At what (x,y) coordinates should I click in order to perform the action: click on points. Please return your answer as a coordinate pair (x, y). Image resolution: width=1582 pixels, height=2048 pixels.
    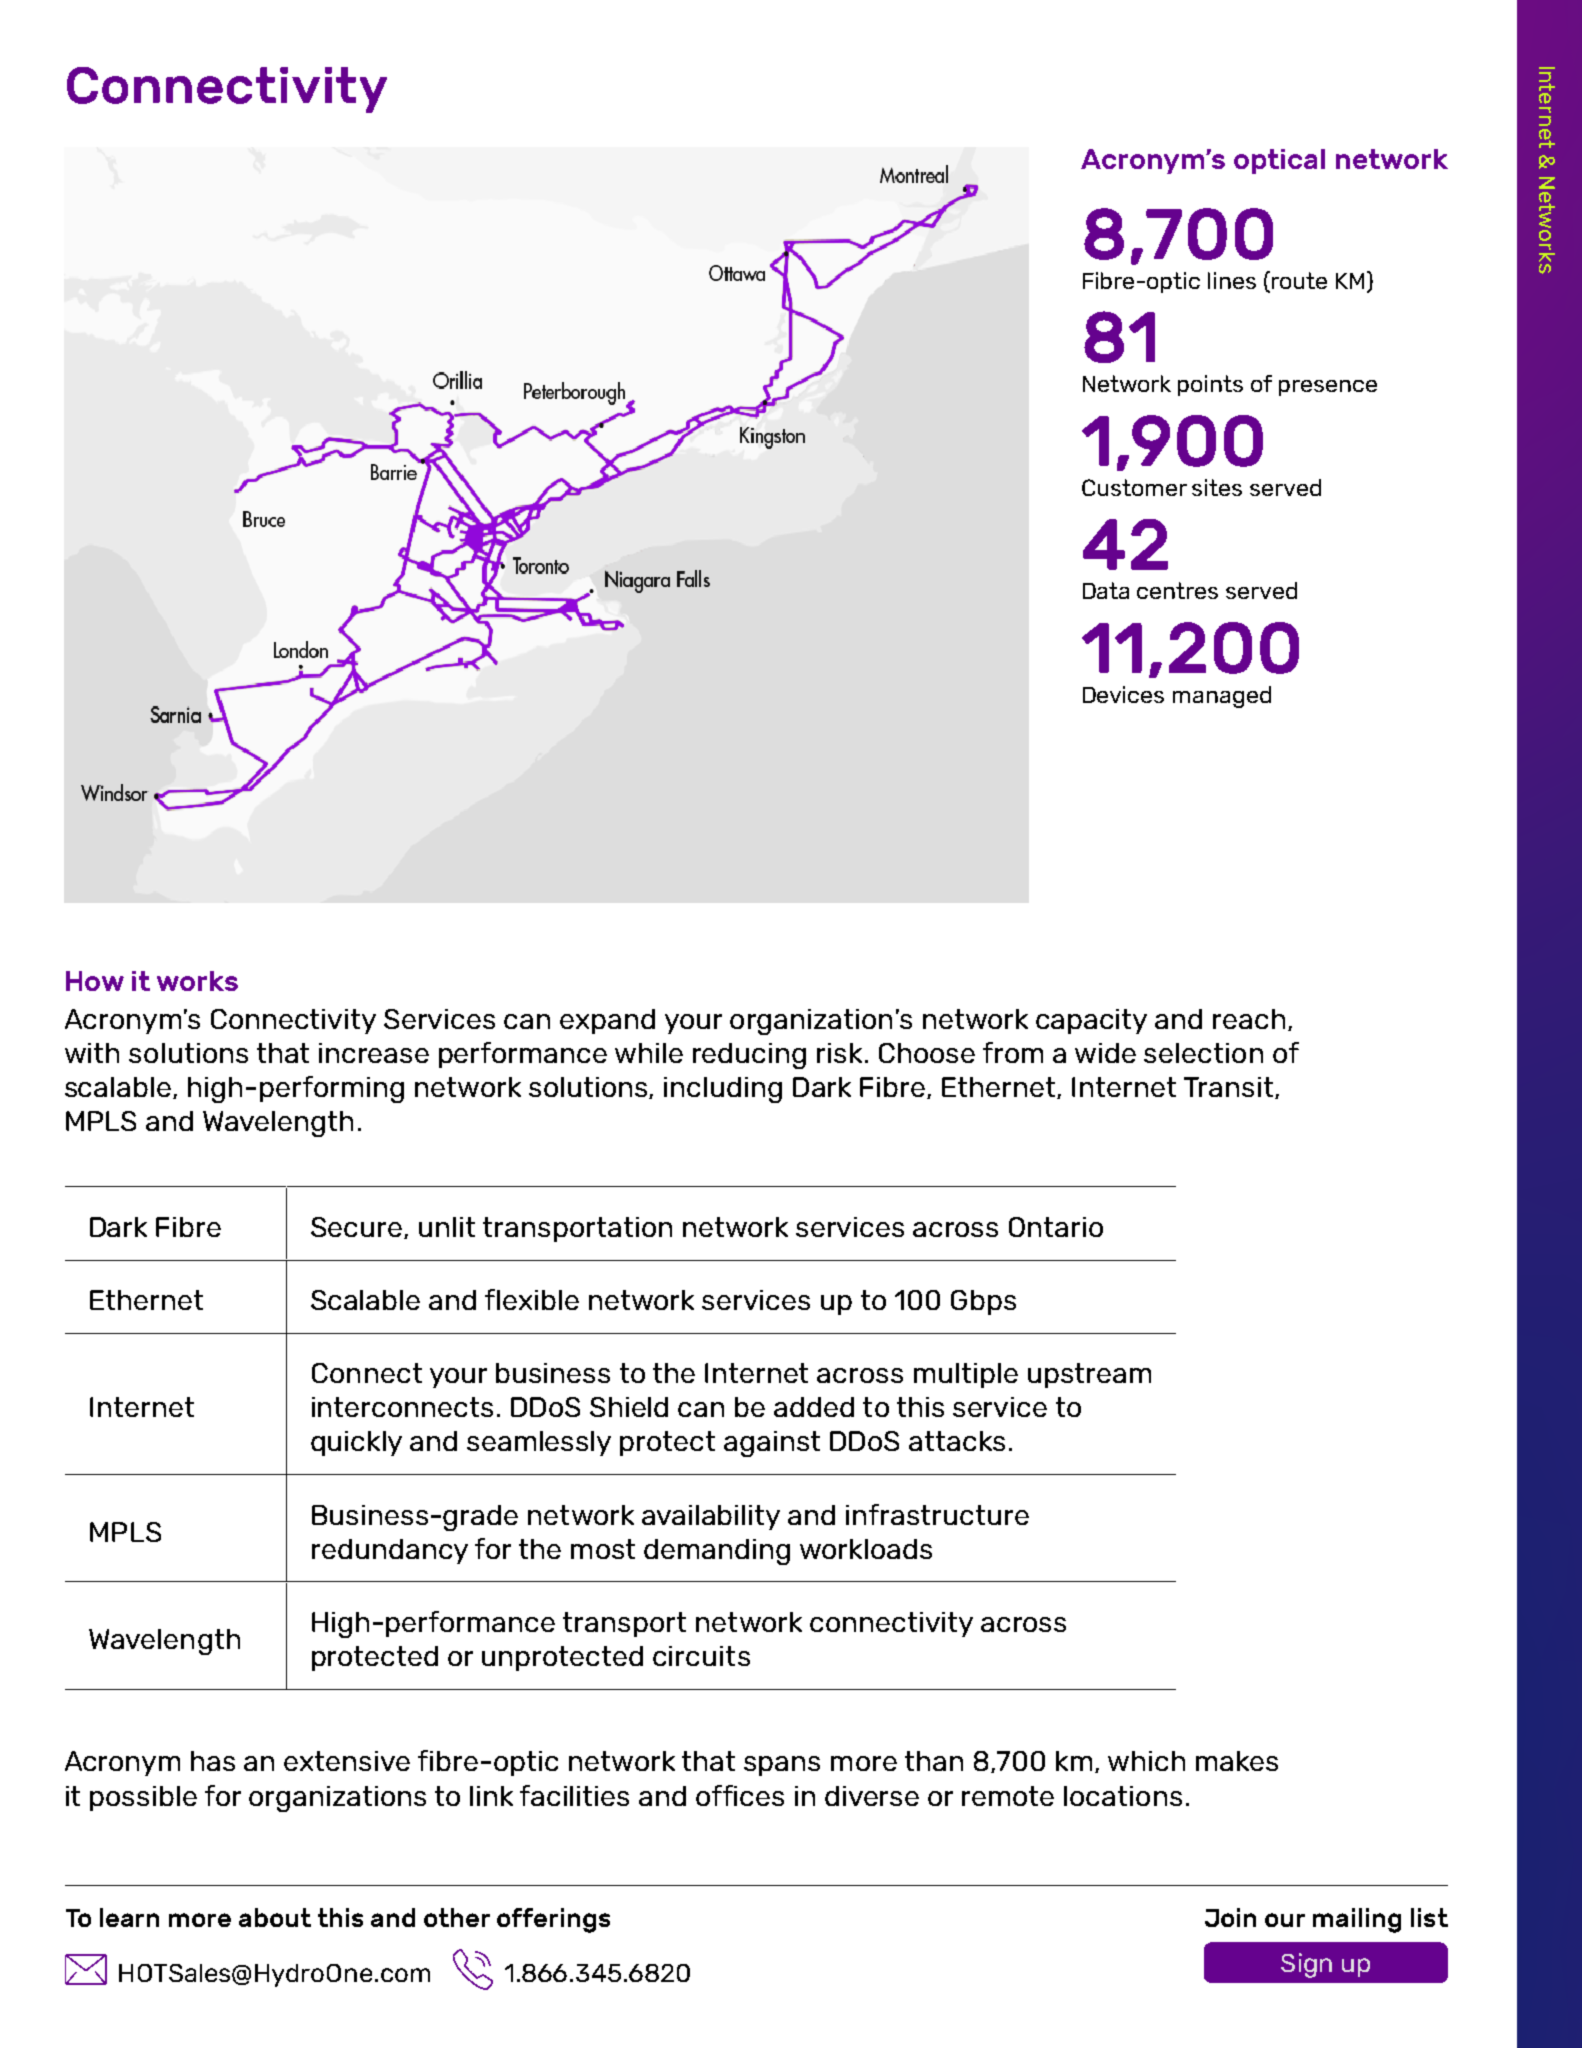
    Looking at the image, I should click on (1210, 385).
